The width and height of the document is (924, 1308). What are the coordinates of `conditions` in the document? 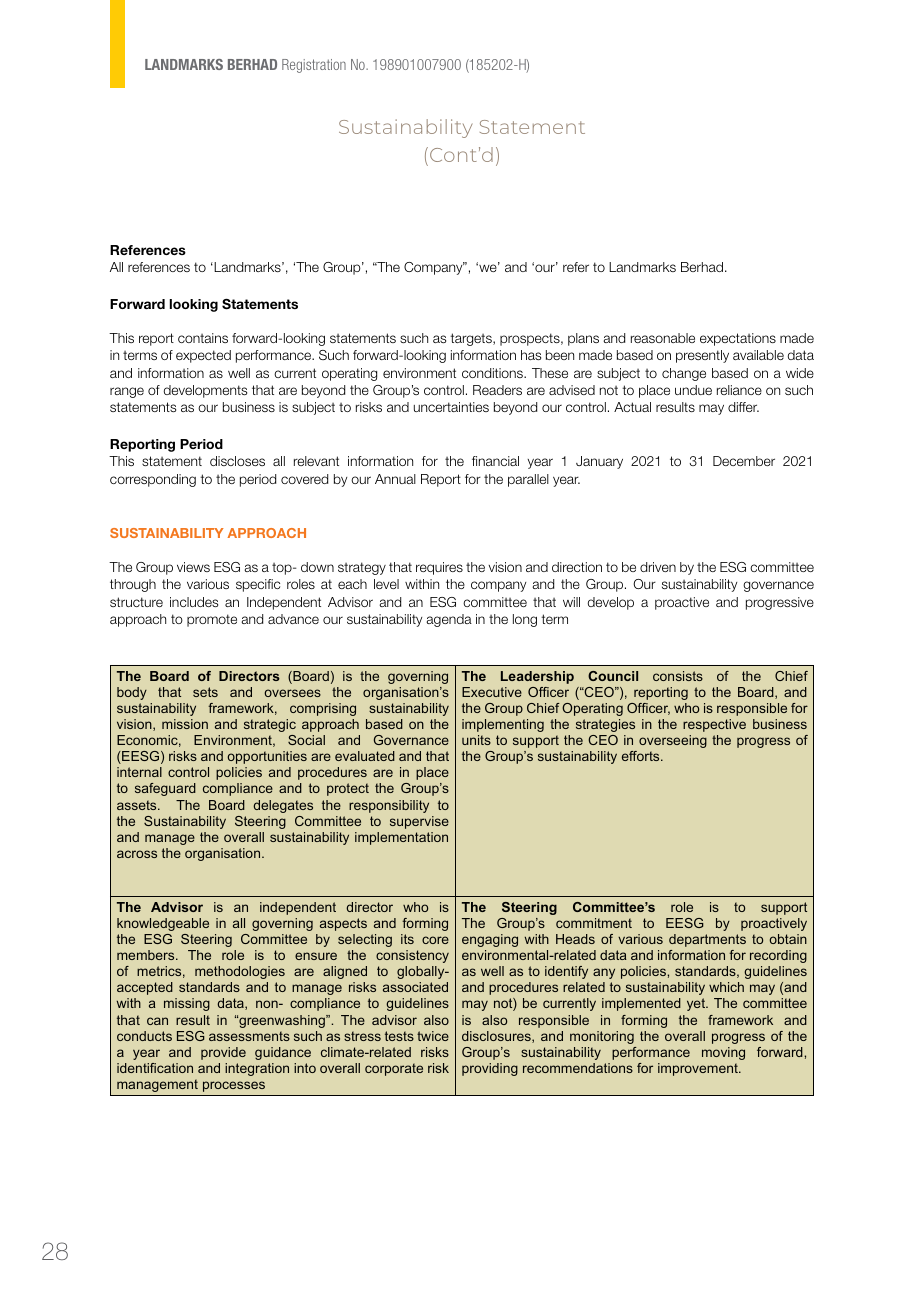 It's located at (493, 373).
